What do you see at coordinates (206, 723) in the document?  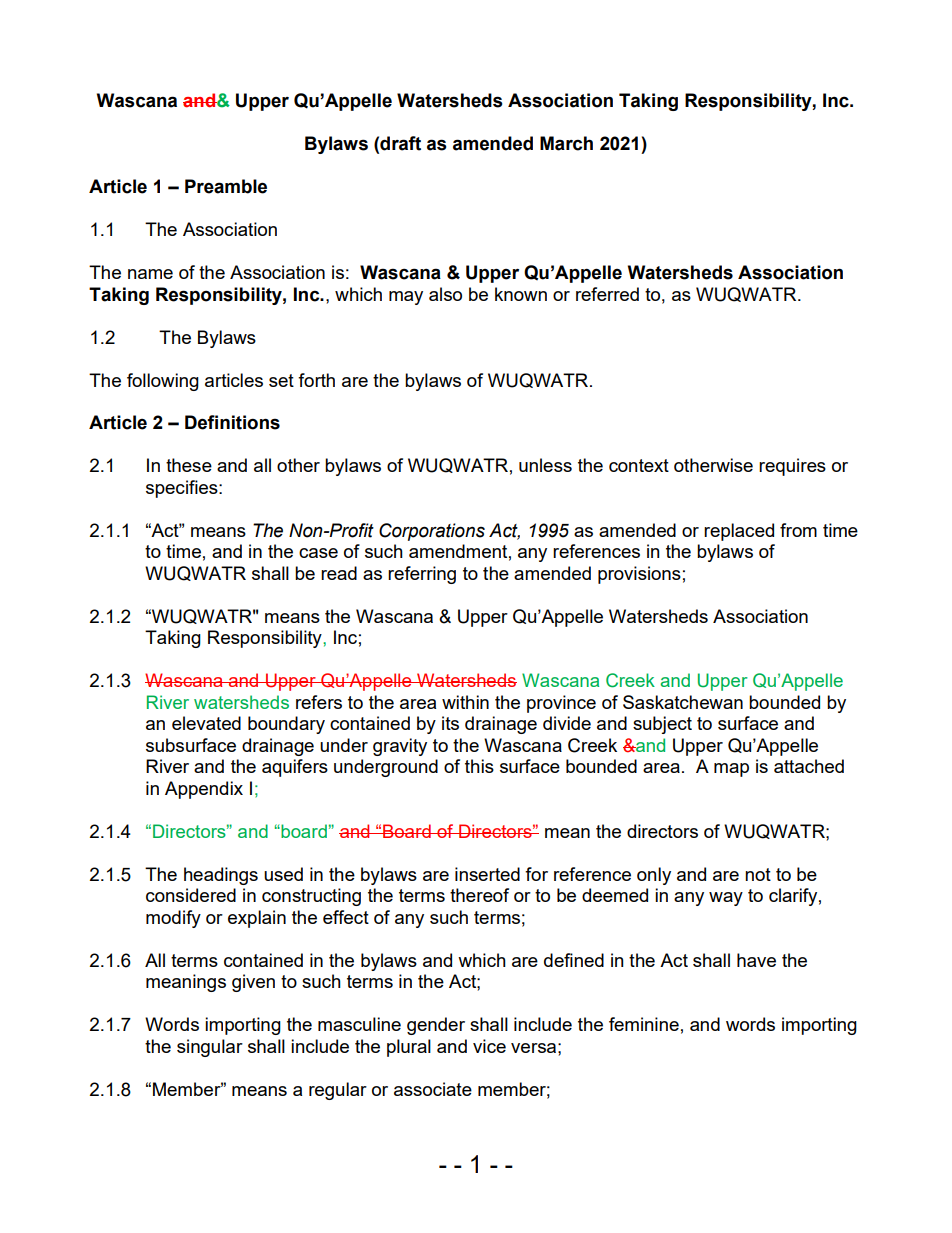 I see `elevated` at bounding box center [206, 723].
